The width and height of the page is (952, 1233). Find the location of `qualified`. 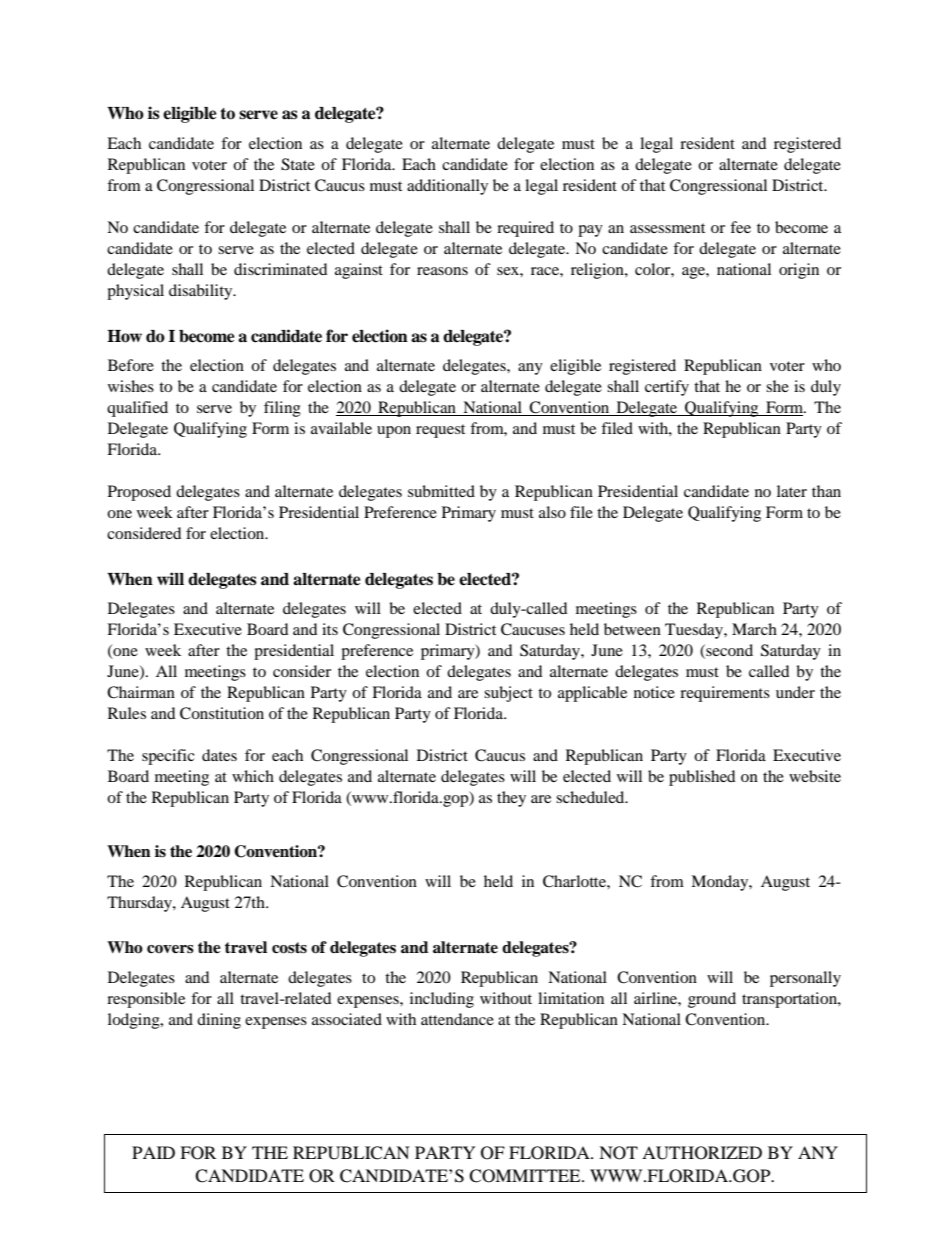

qualified is located at coordinates (137, 409).
